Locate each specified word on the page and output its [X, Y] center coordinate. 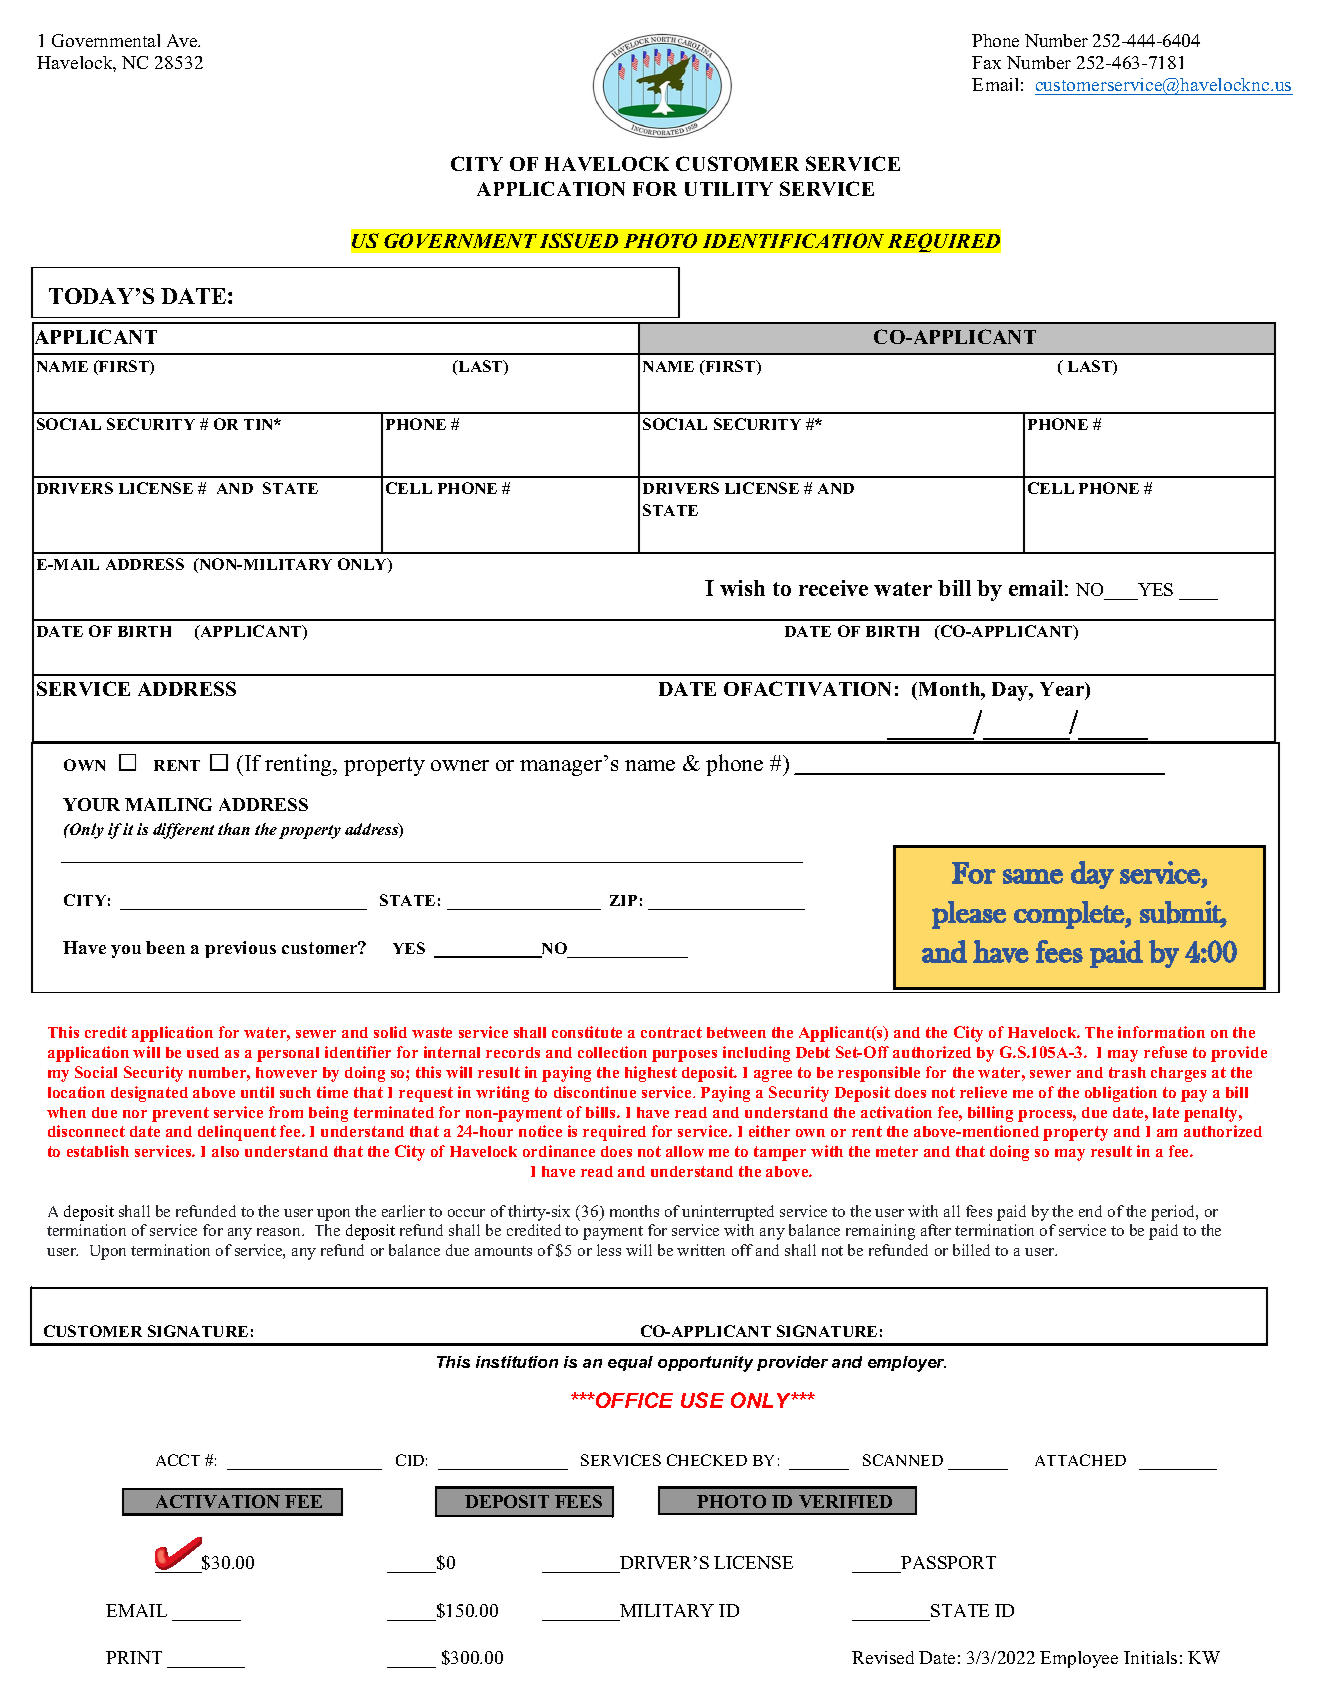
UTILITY [729, 189]
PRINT [134, 1657]
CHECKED [707, 1460]
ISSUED [579, 240]
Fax [986, 62]
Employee [1079, 1659]
